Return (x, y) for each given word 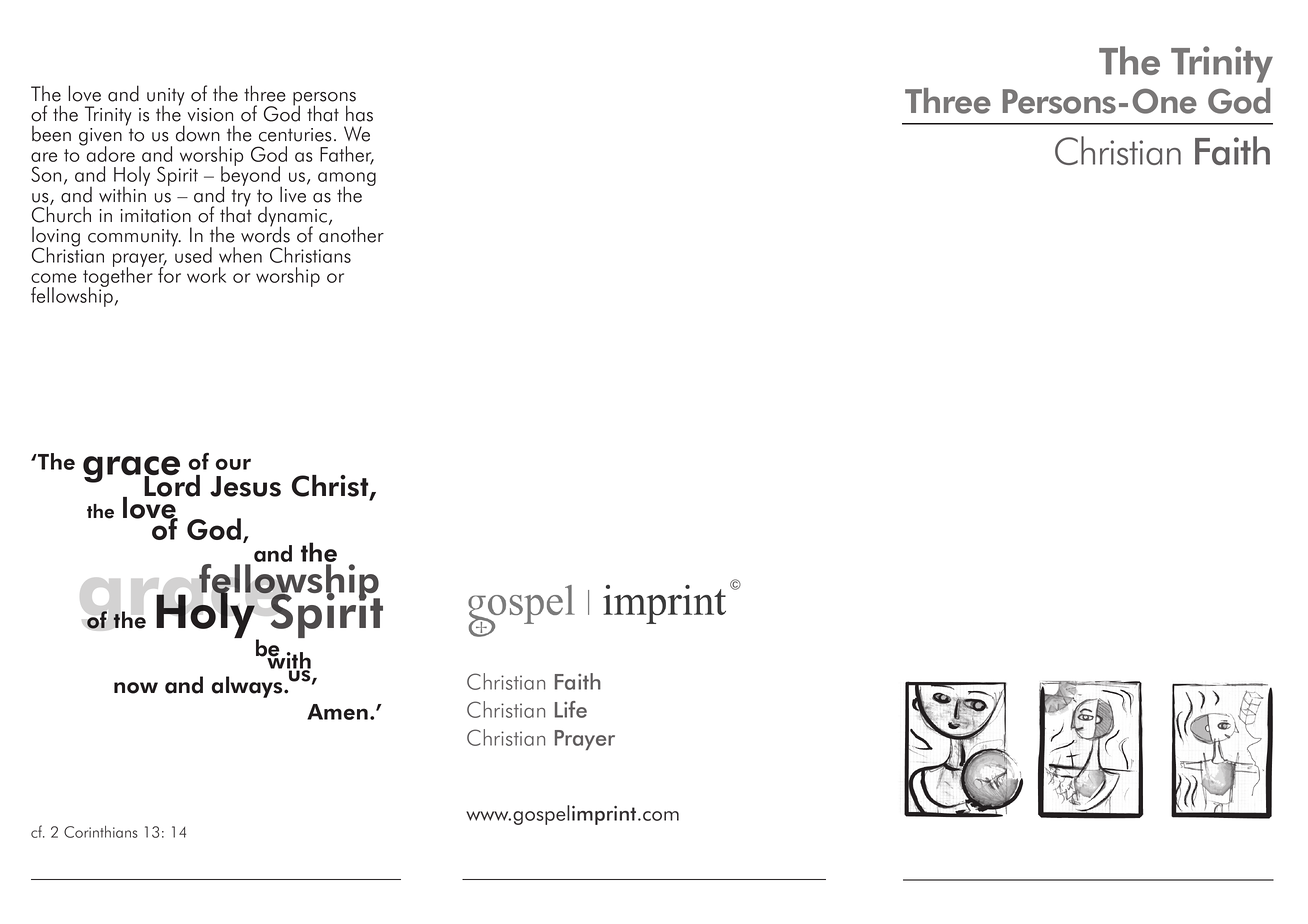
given (100, 138)
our (233, 464)
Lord (172, 485)
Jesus (245, 486)
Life (571, 709)
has (359, 113)
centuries (295, 135)
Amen (337, 712)
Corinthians (101, 832)
